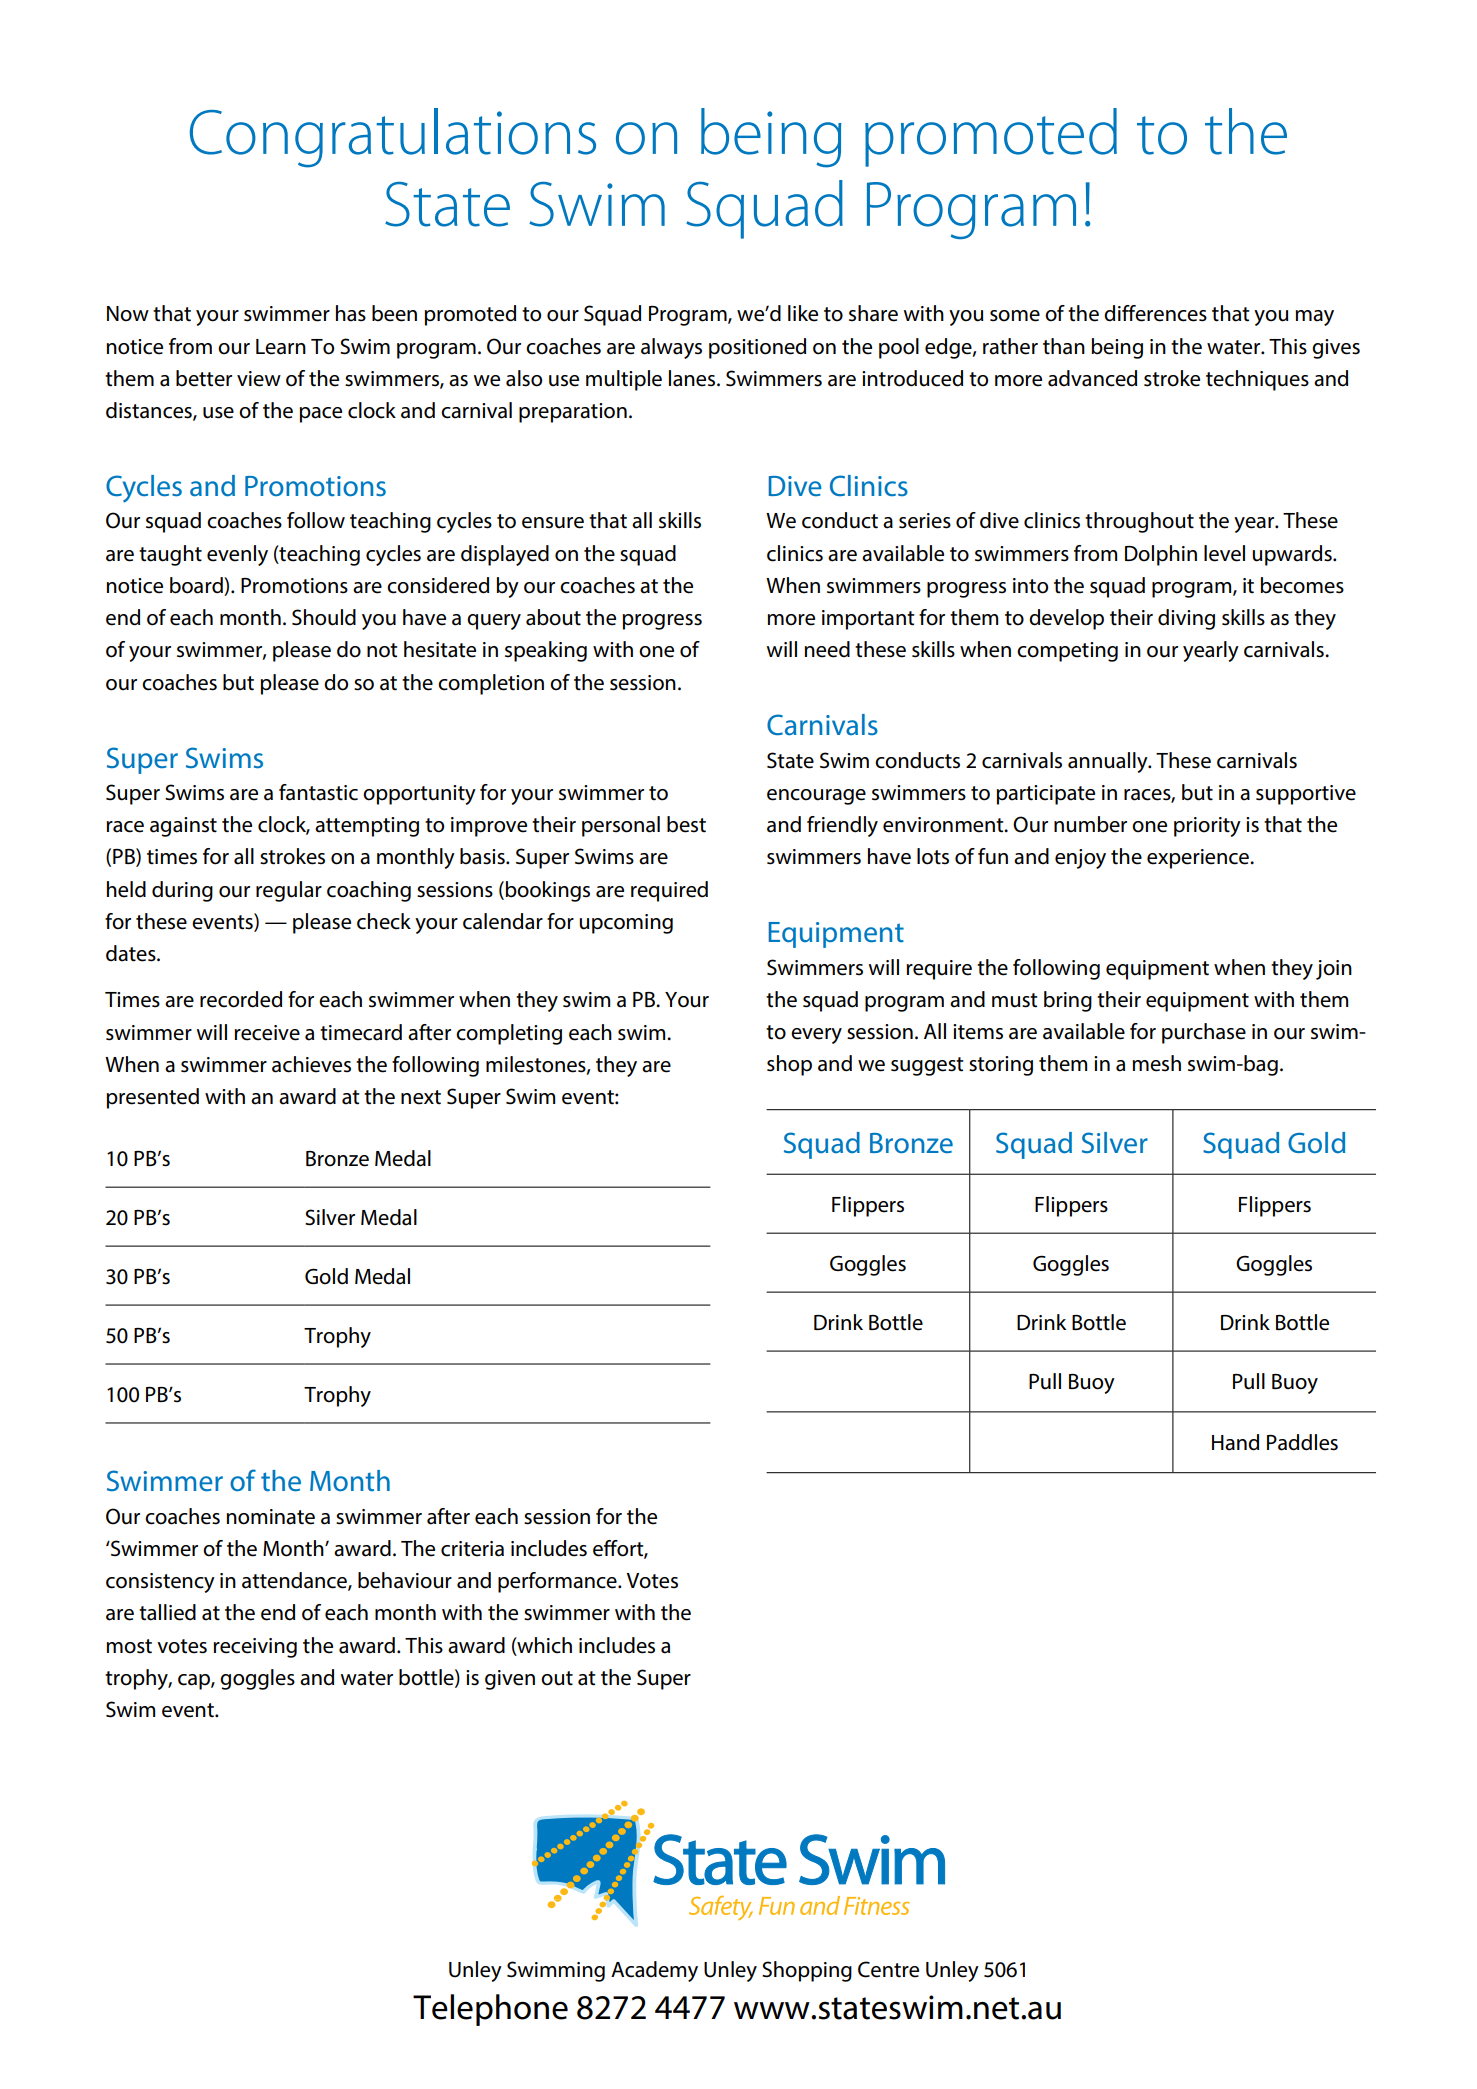  What do you see at coordinates (318, 792) in the image?
I see `fantastic` at bounding box center [318, 792].
